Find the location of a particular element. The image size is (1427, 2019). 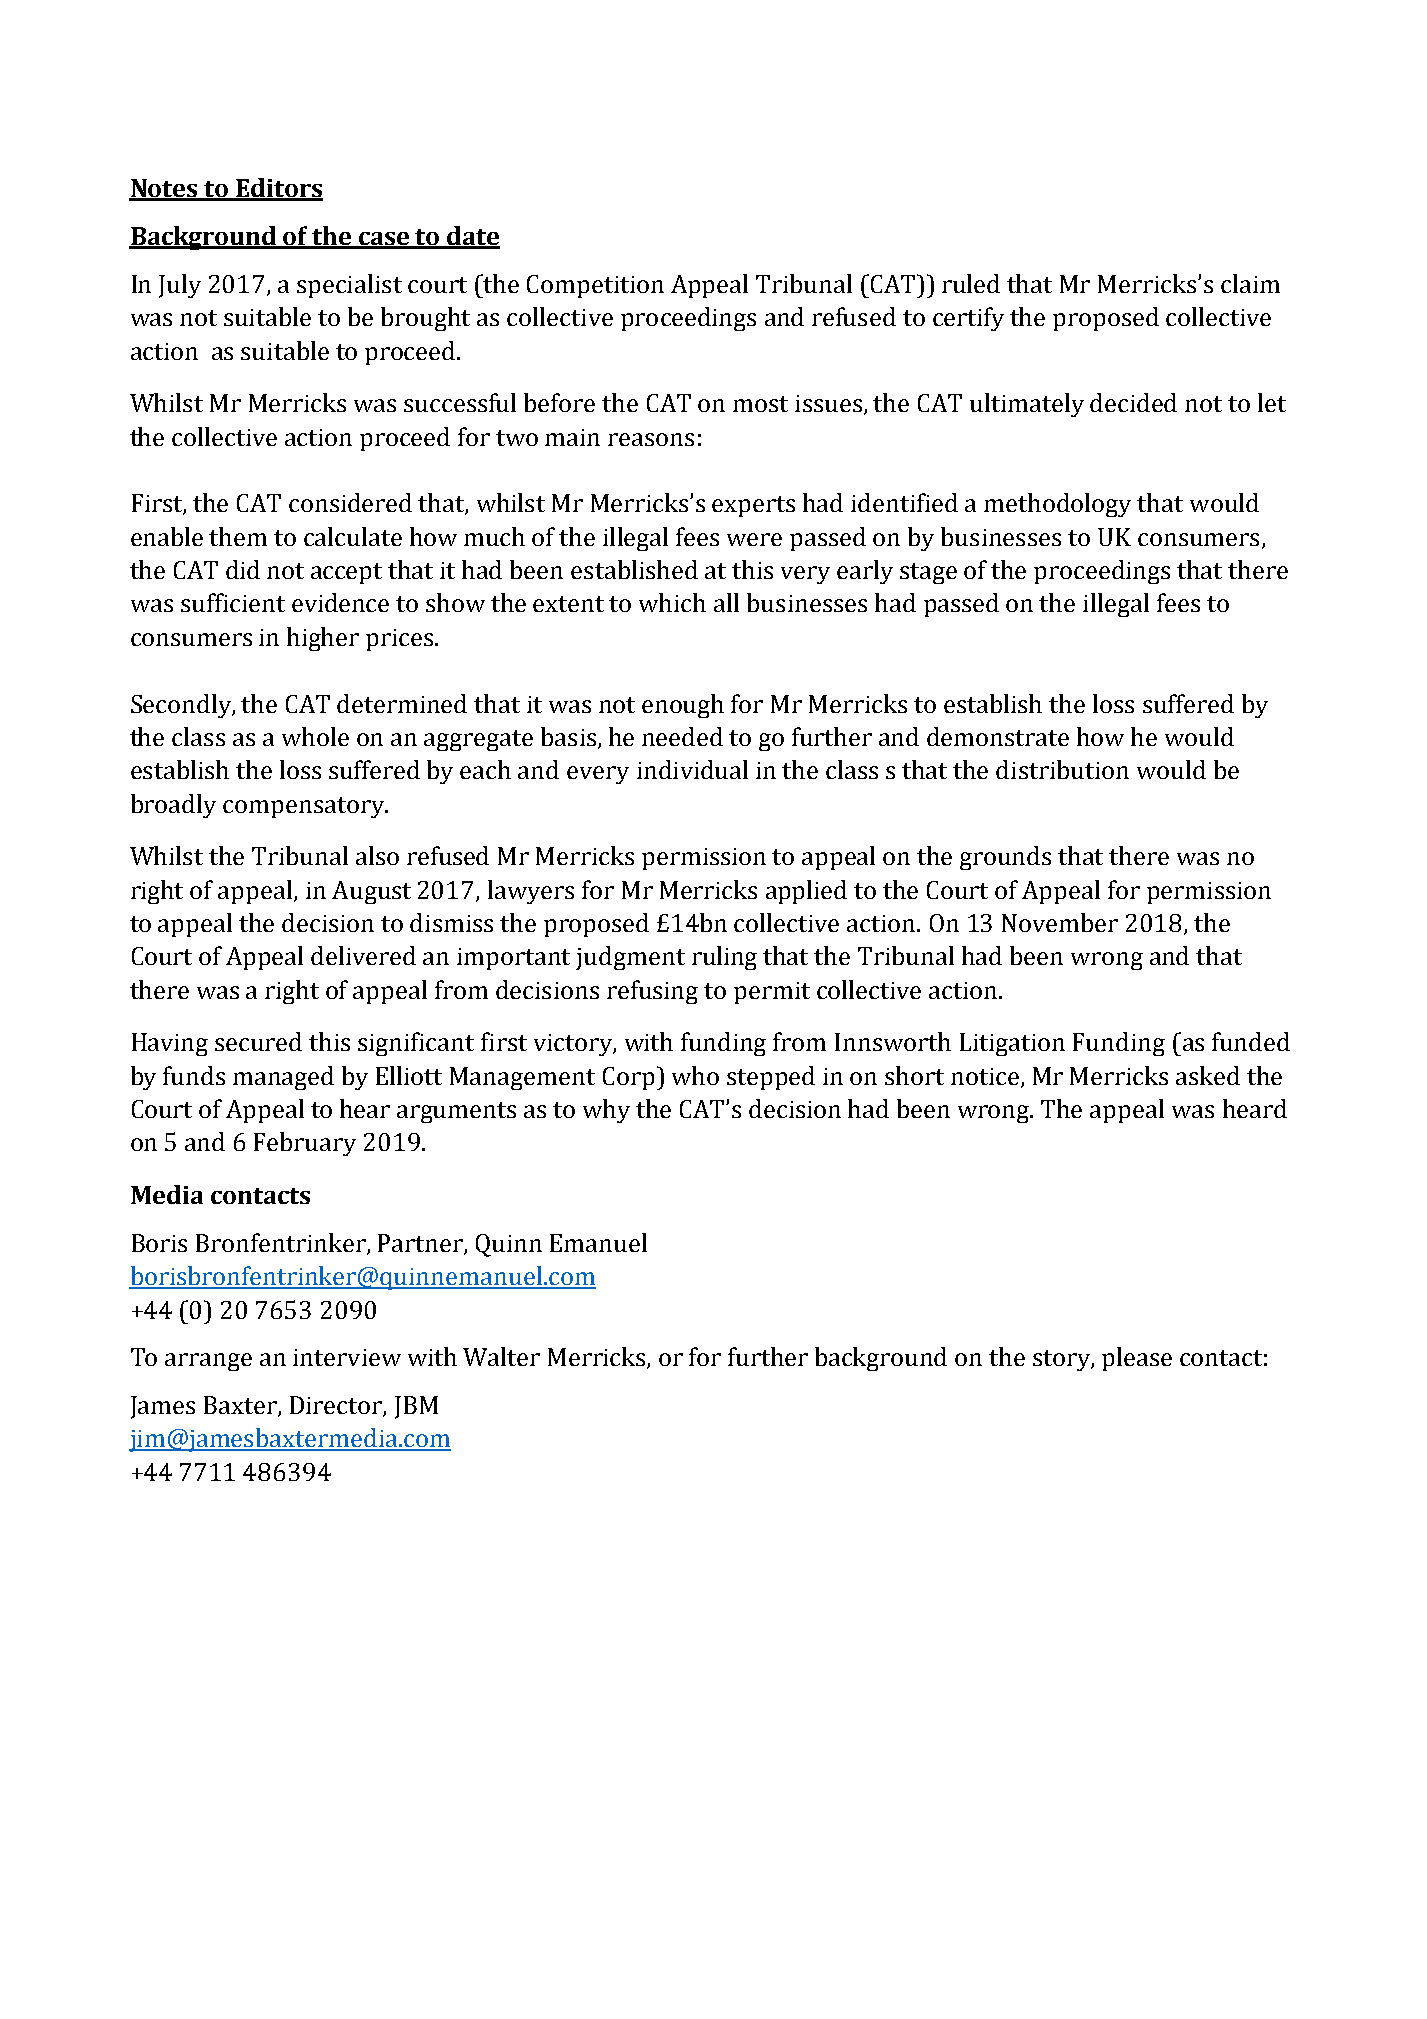

compensatory is located at coordinates (305, 807).
